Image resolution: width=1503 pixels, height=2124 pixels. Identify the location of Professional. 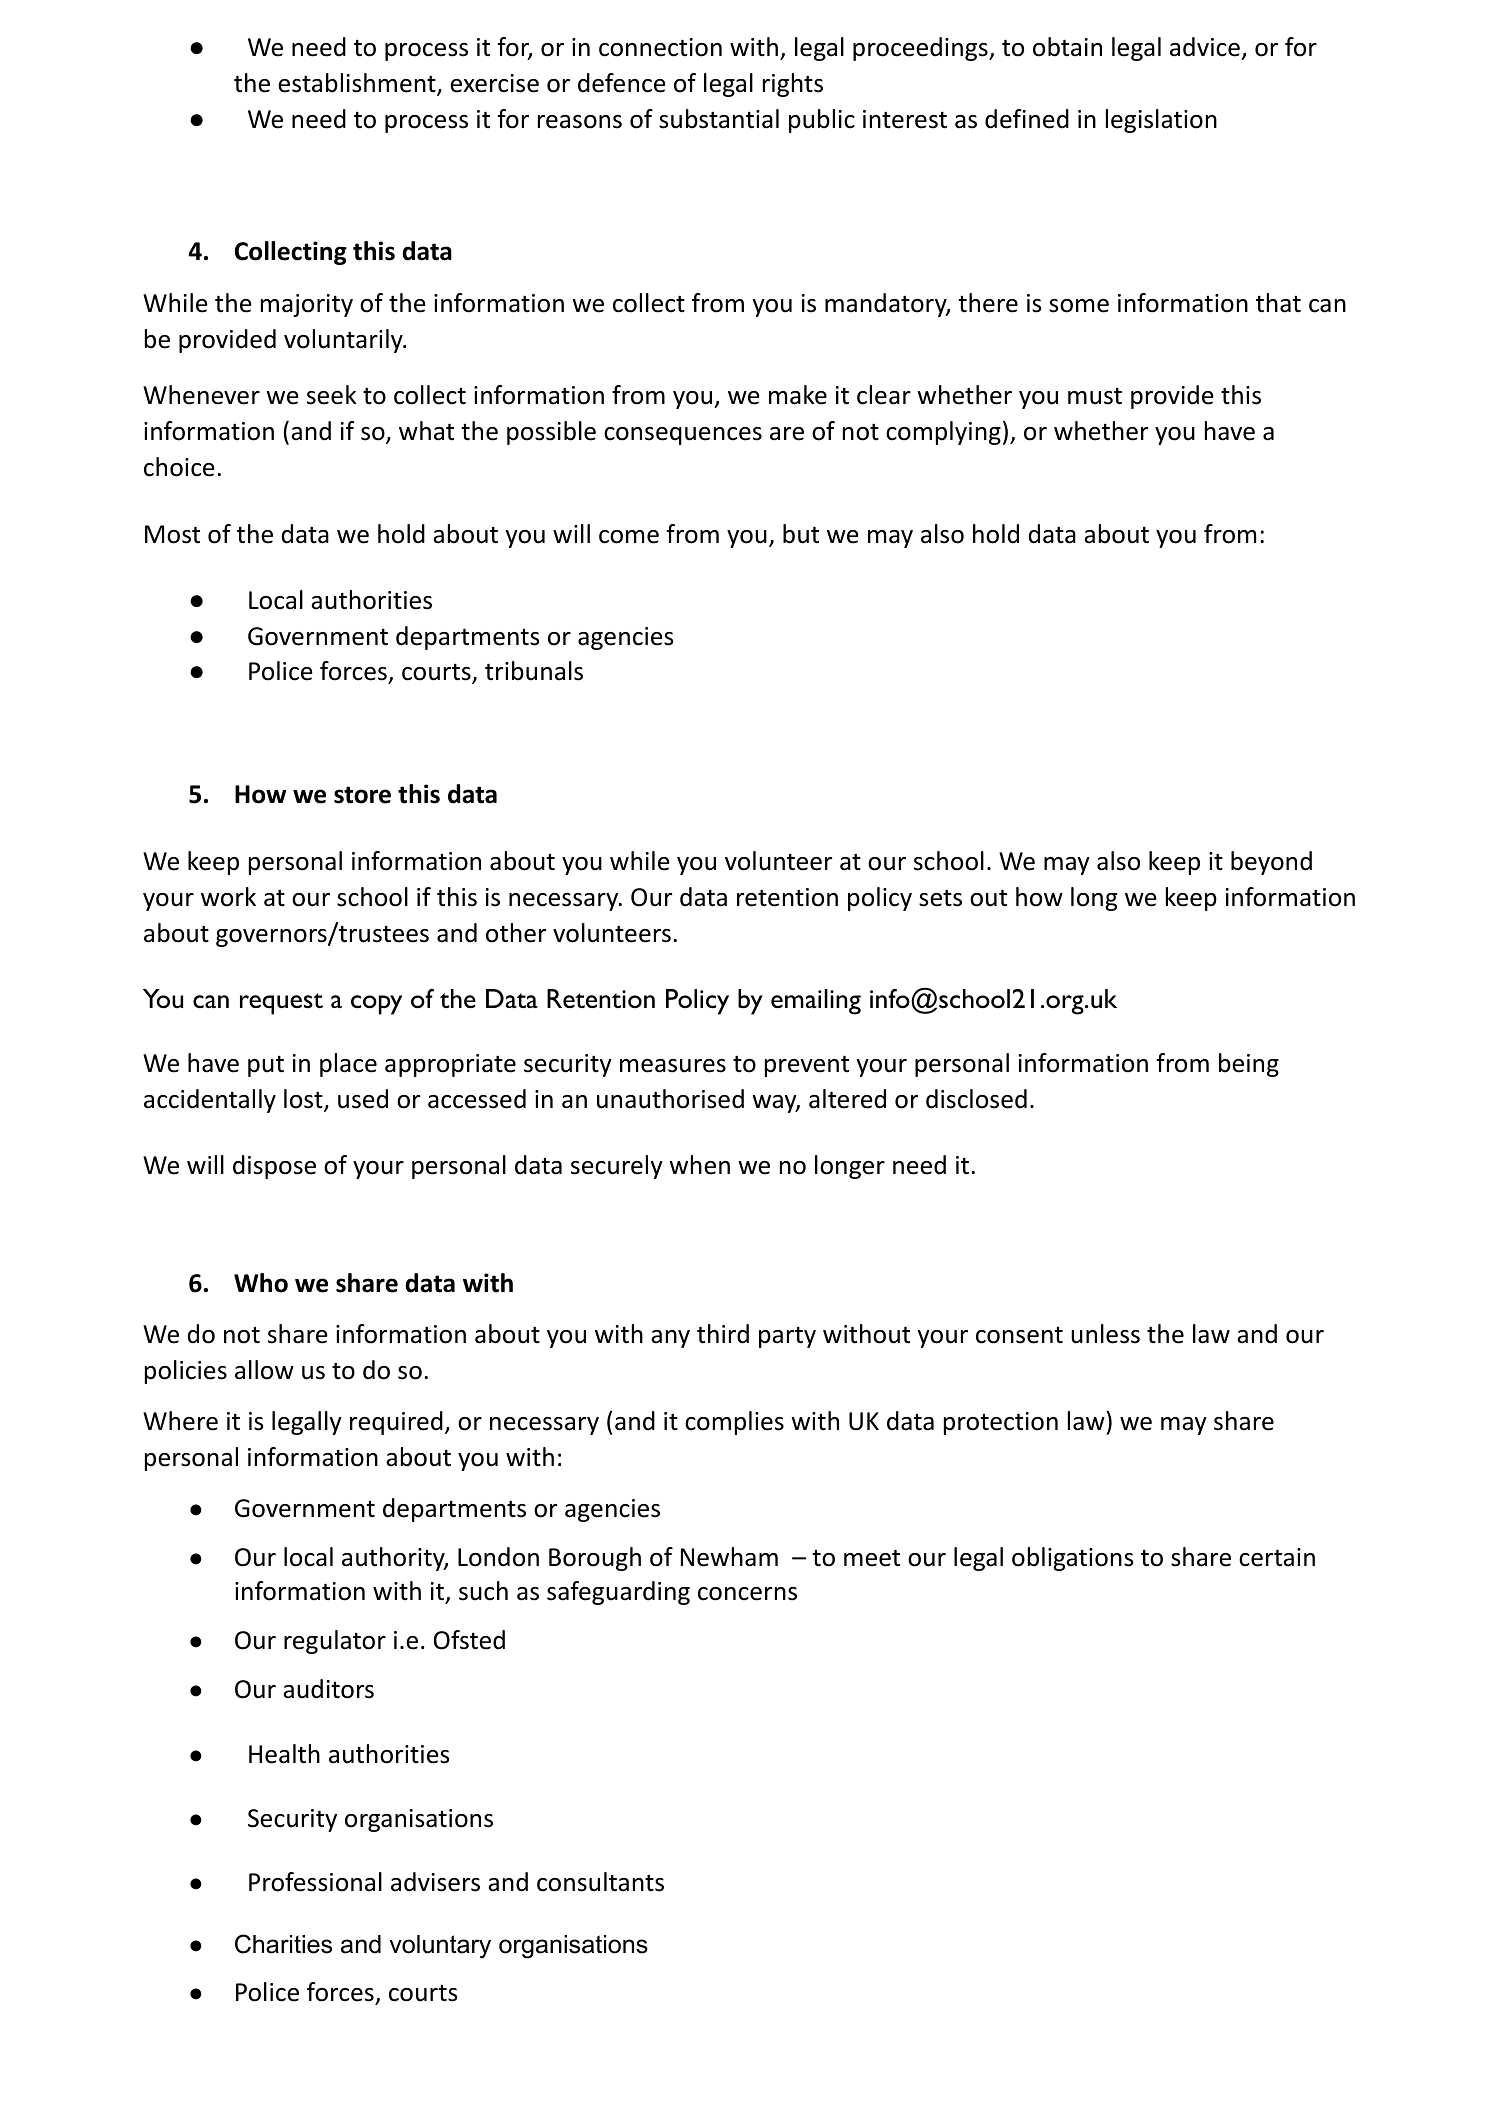
(315, 1882).
